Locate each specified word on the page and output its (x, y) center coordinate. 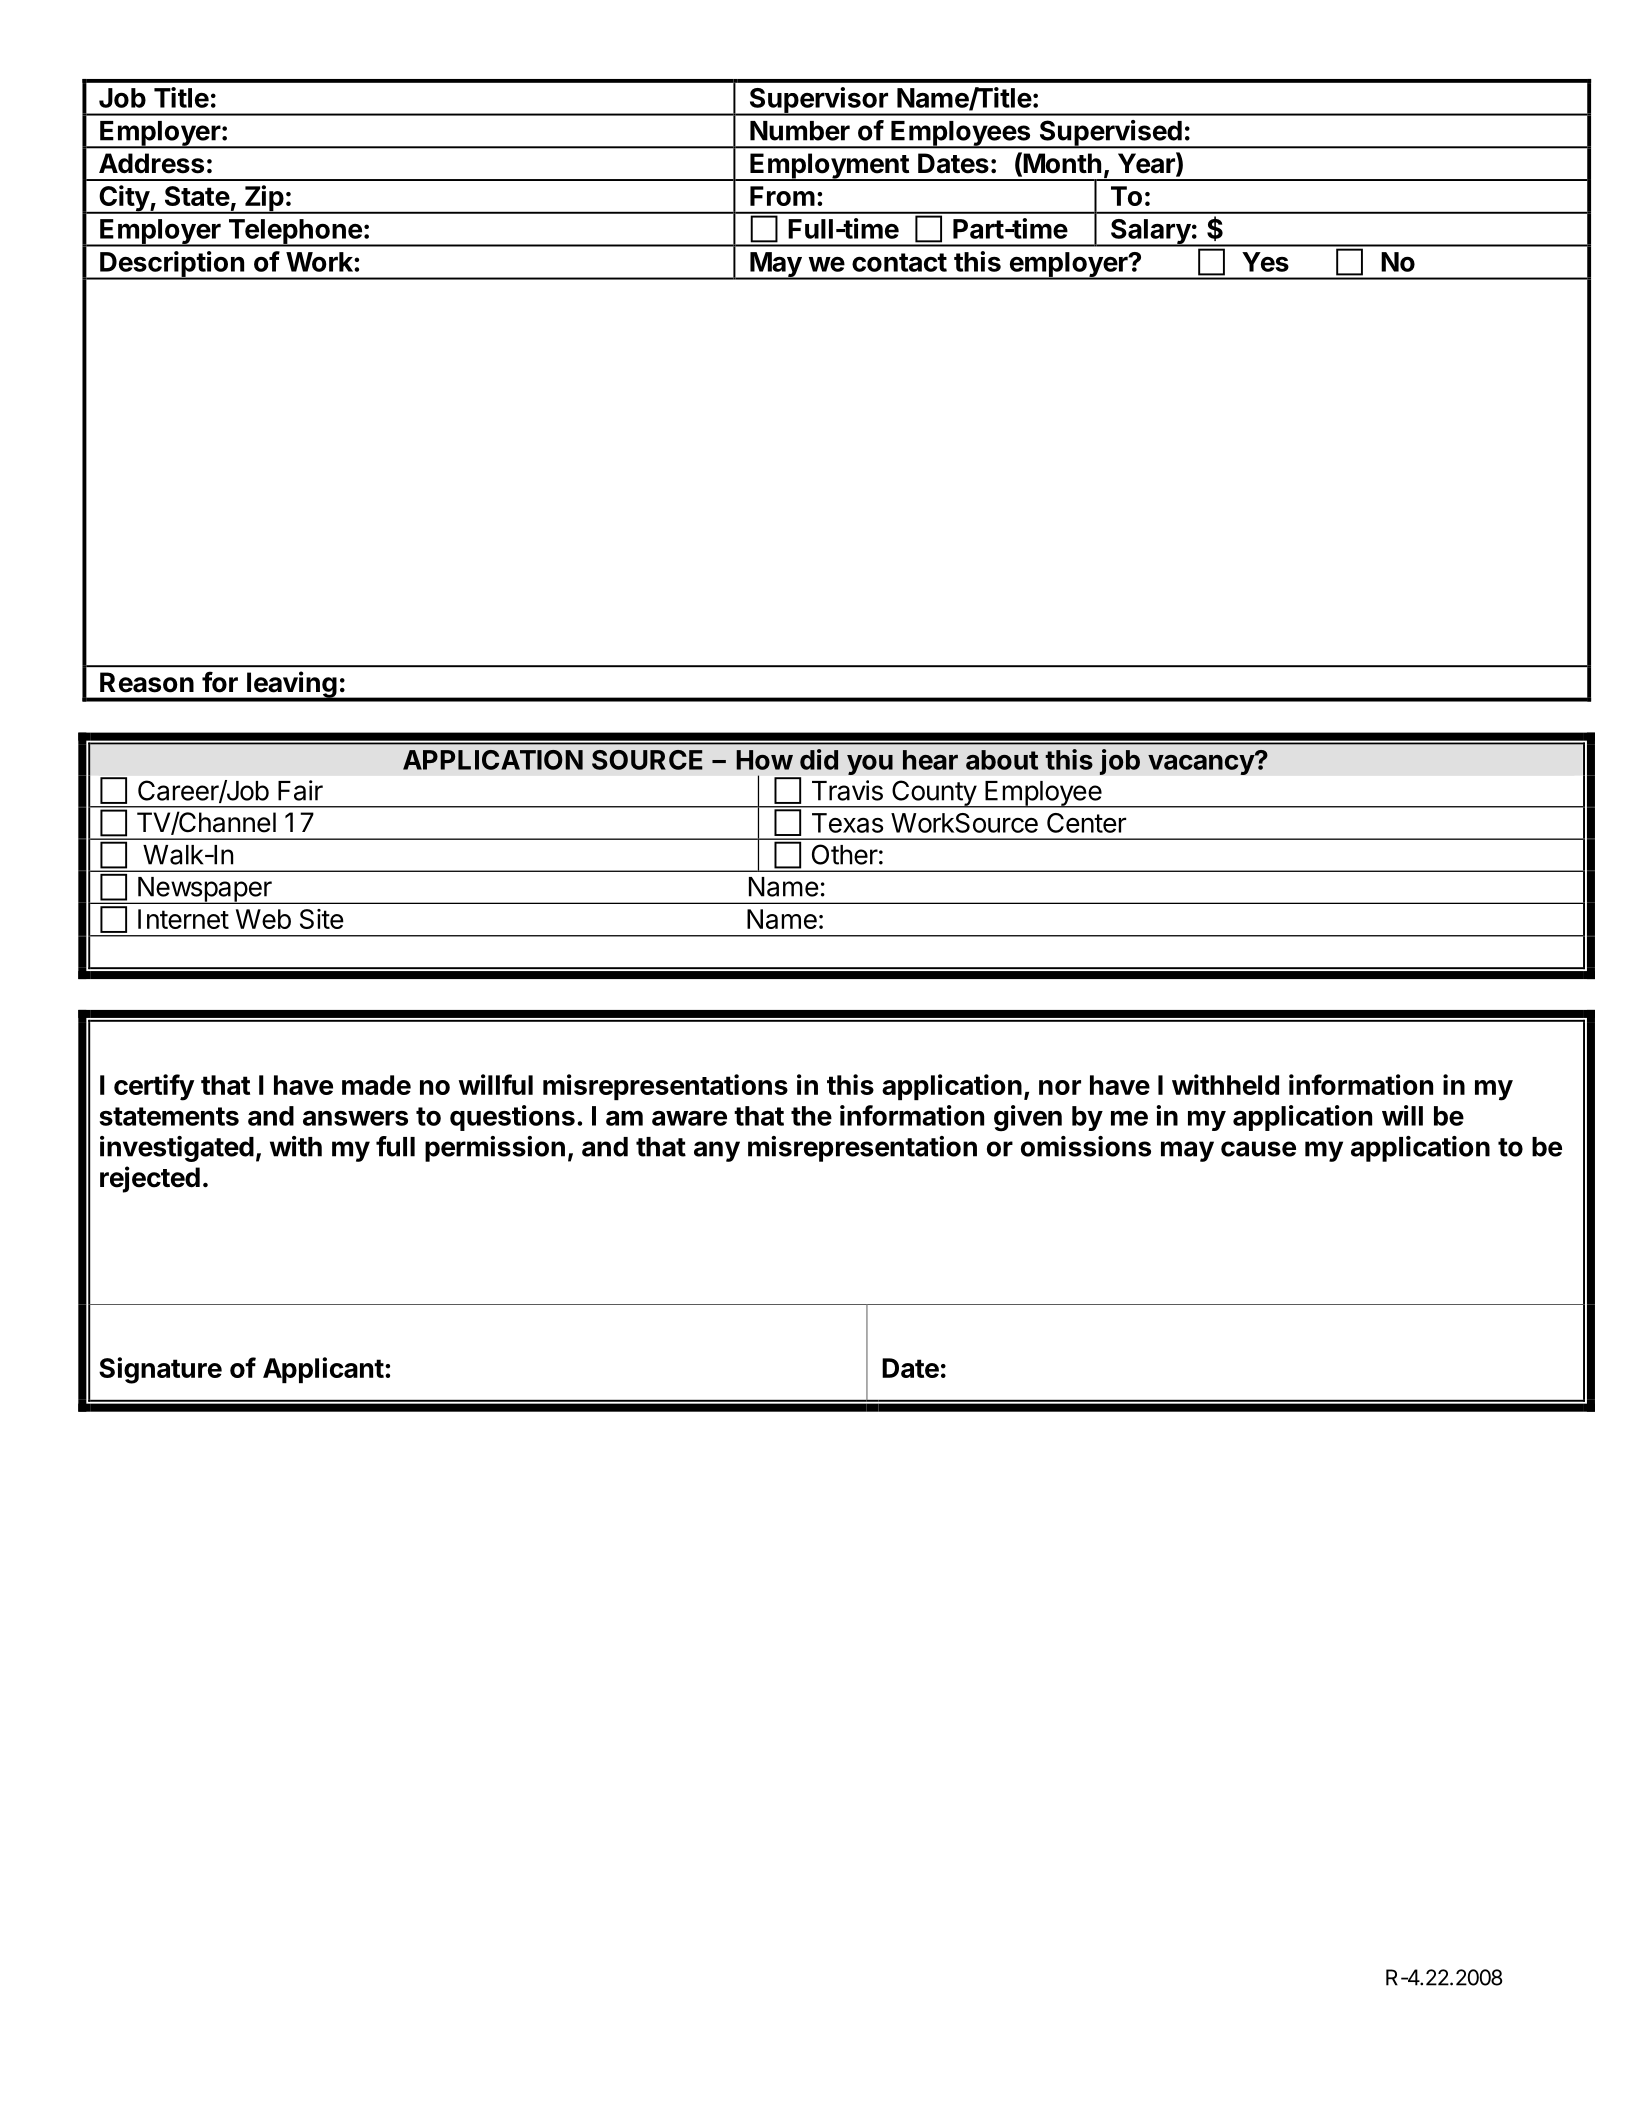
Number (800, 131)
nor (1060, 1087)
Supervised (1110, 134)
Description (172, 265)
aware (689, 1118)
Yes (1265, 262)
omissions (1086, 1146)
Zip (264, 199)
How (764, 760)
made (376, 1085)
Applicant (323, 1370)
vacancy (1202, 764)
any (717, 1151)
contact (899, 262)
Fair (300, 790)
